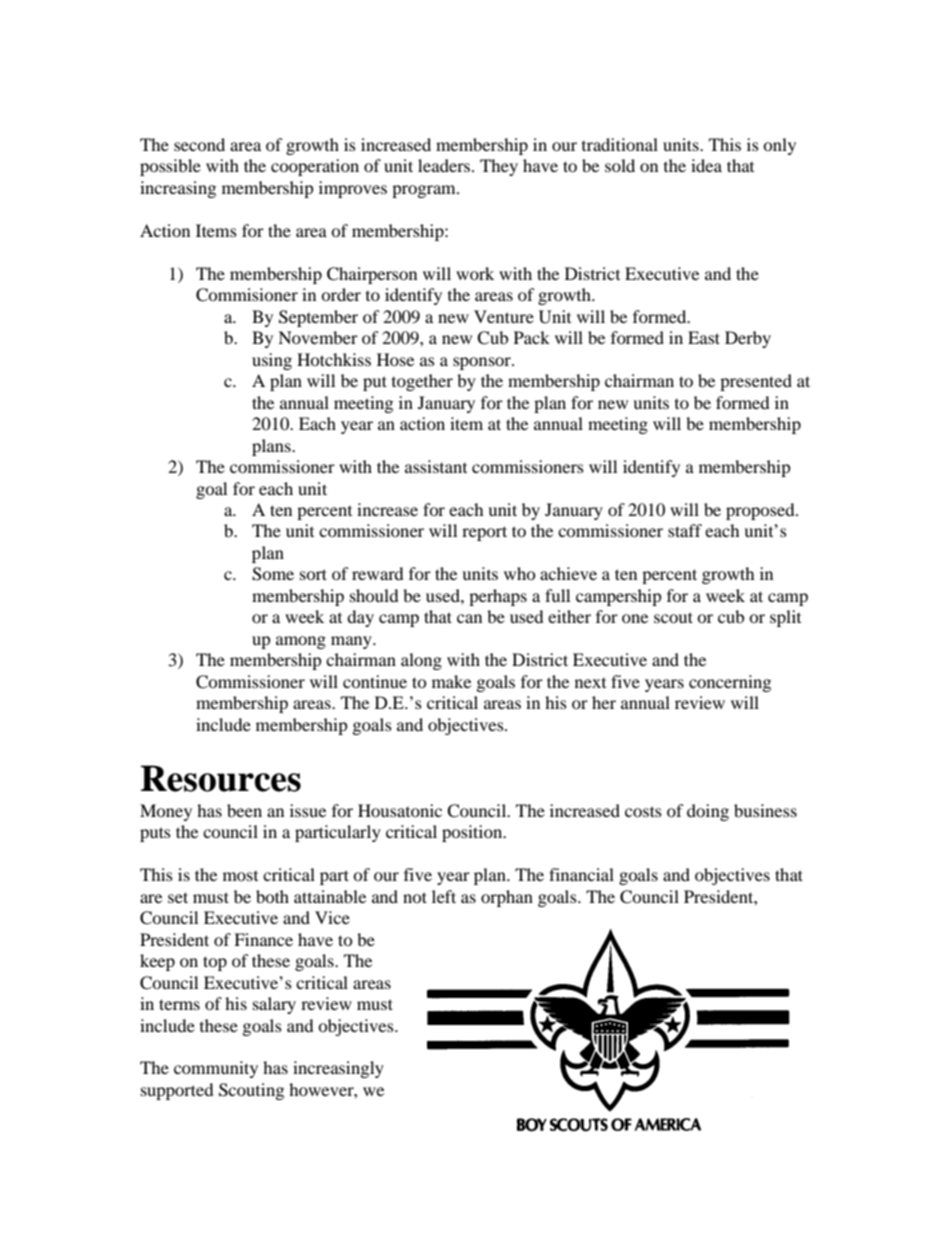 Image resolution: width=952 pixels, height=1233 pixels. Describe the element at coordinates (221, 778) in the screenshot. I see `Resources` at that location.
